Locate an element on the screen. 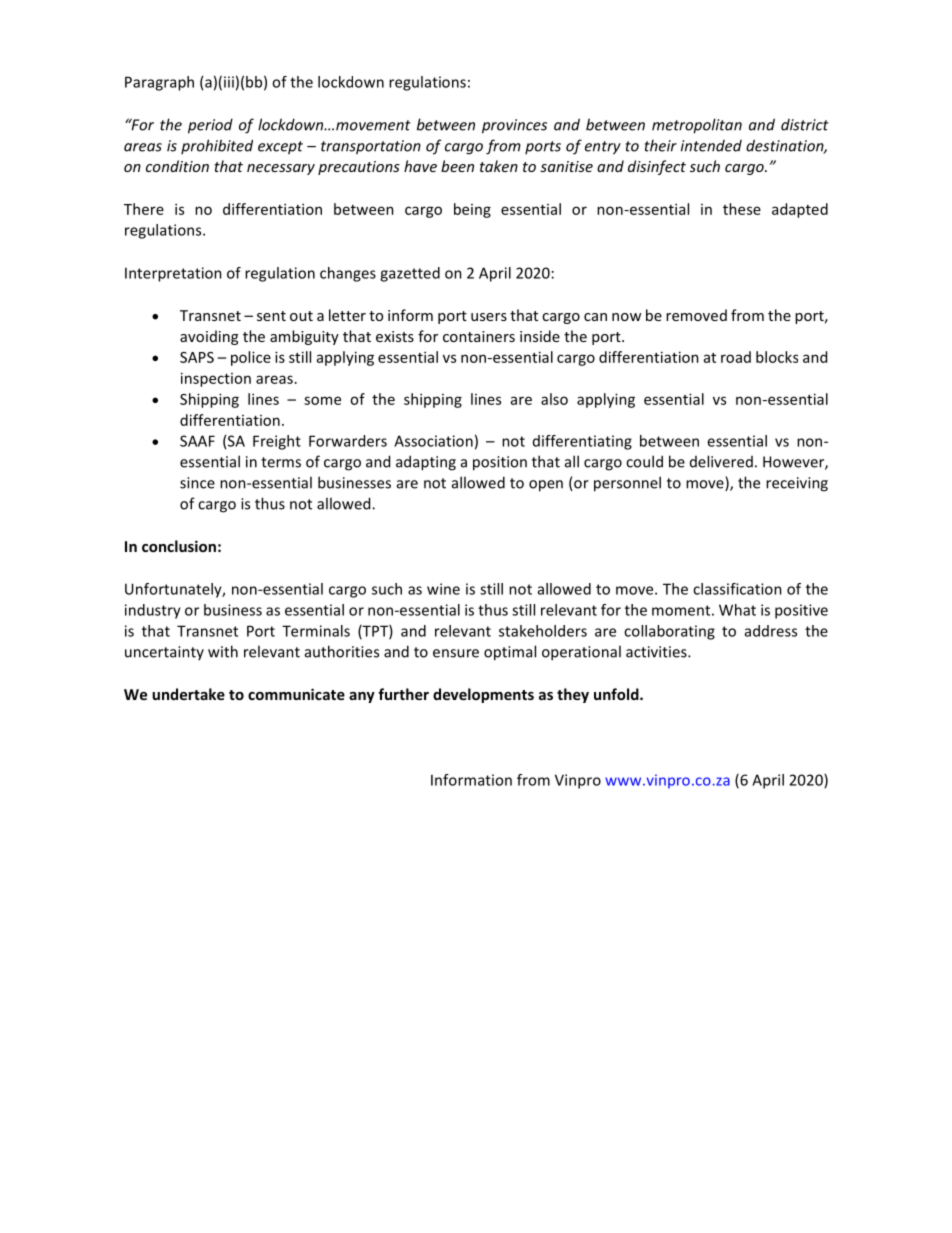 This screenshot has height=1233, width=952. being is located at coordinates (472, 210).
